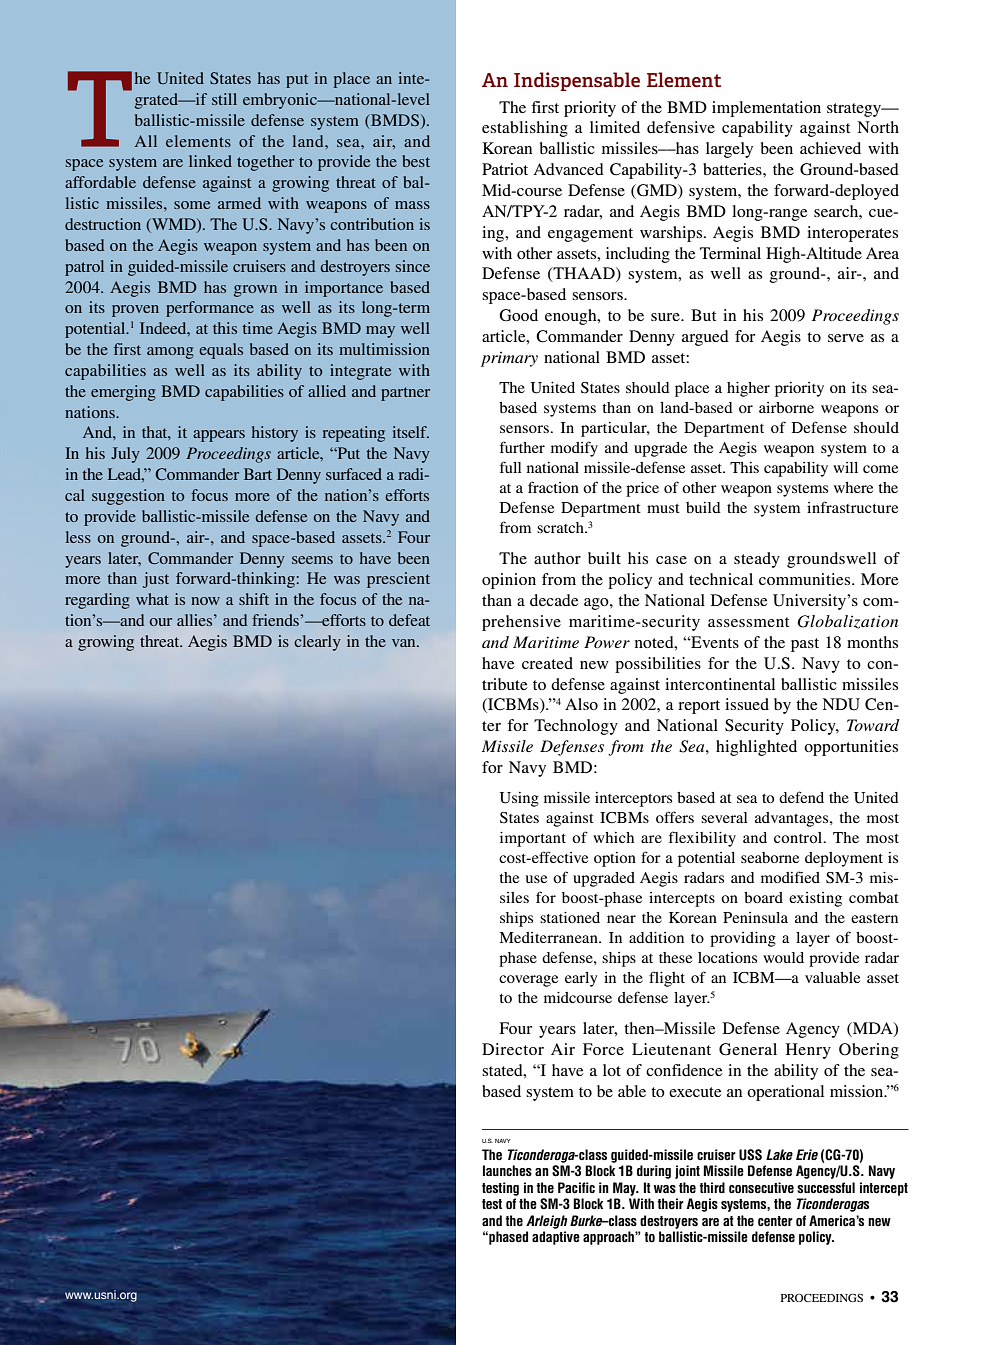 This screenshot has height=1345, width=985. What do you see at coordinates (507, 1171) in the screenshot?
I see `launches` at bounding box center [507, 1171].
